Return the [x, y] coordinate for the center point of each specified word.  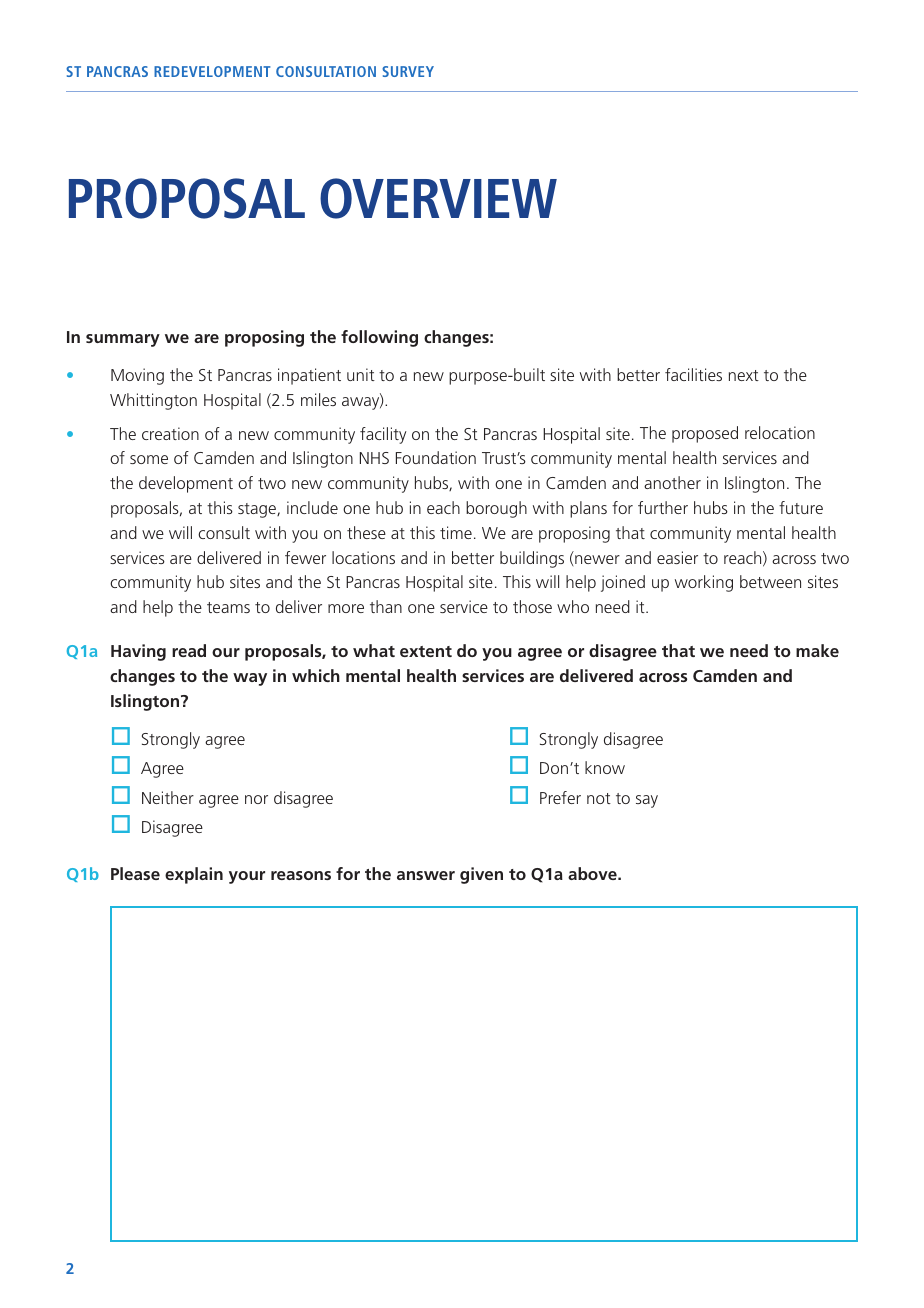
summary [123, 340]
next [744, 375]
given [481, 875]
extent [426, 651]
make [817, 650]
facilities [693, 374]
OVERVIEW [438, 198]
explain [194, 875]
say [647, 801]
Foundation [436, 457]
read [189, 650]
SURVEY [408, 71]
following [379, 338]
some [149, 459]
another [672, 482]
